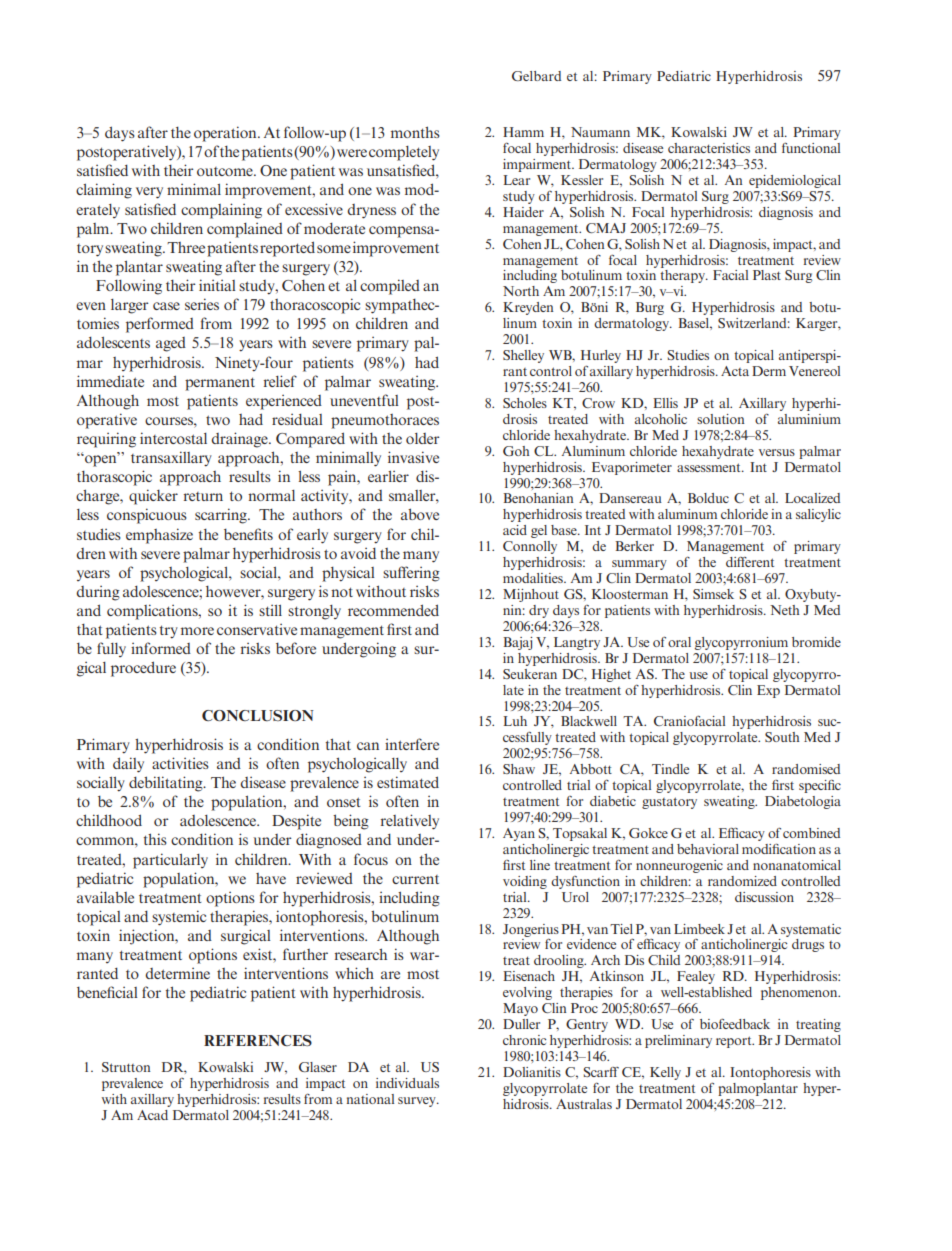 This page has height=1251, width=952. What do you see at coordinates (408, 782) in the page?
I see `estimated` at bounding box center [408, 782].
